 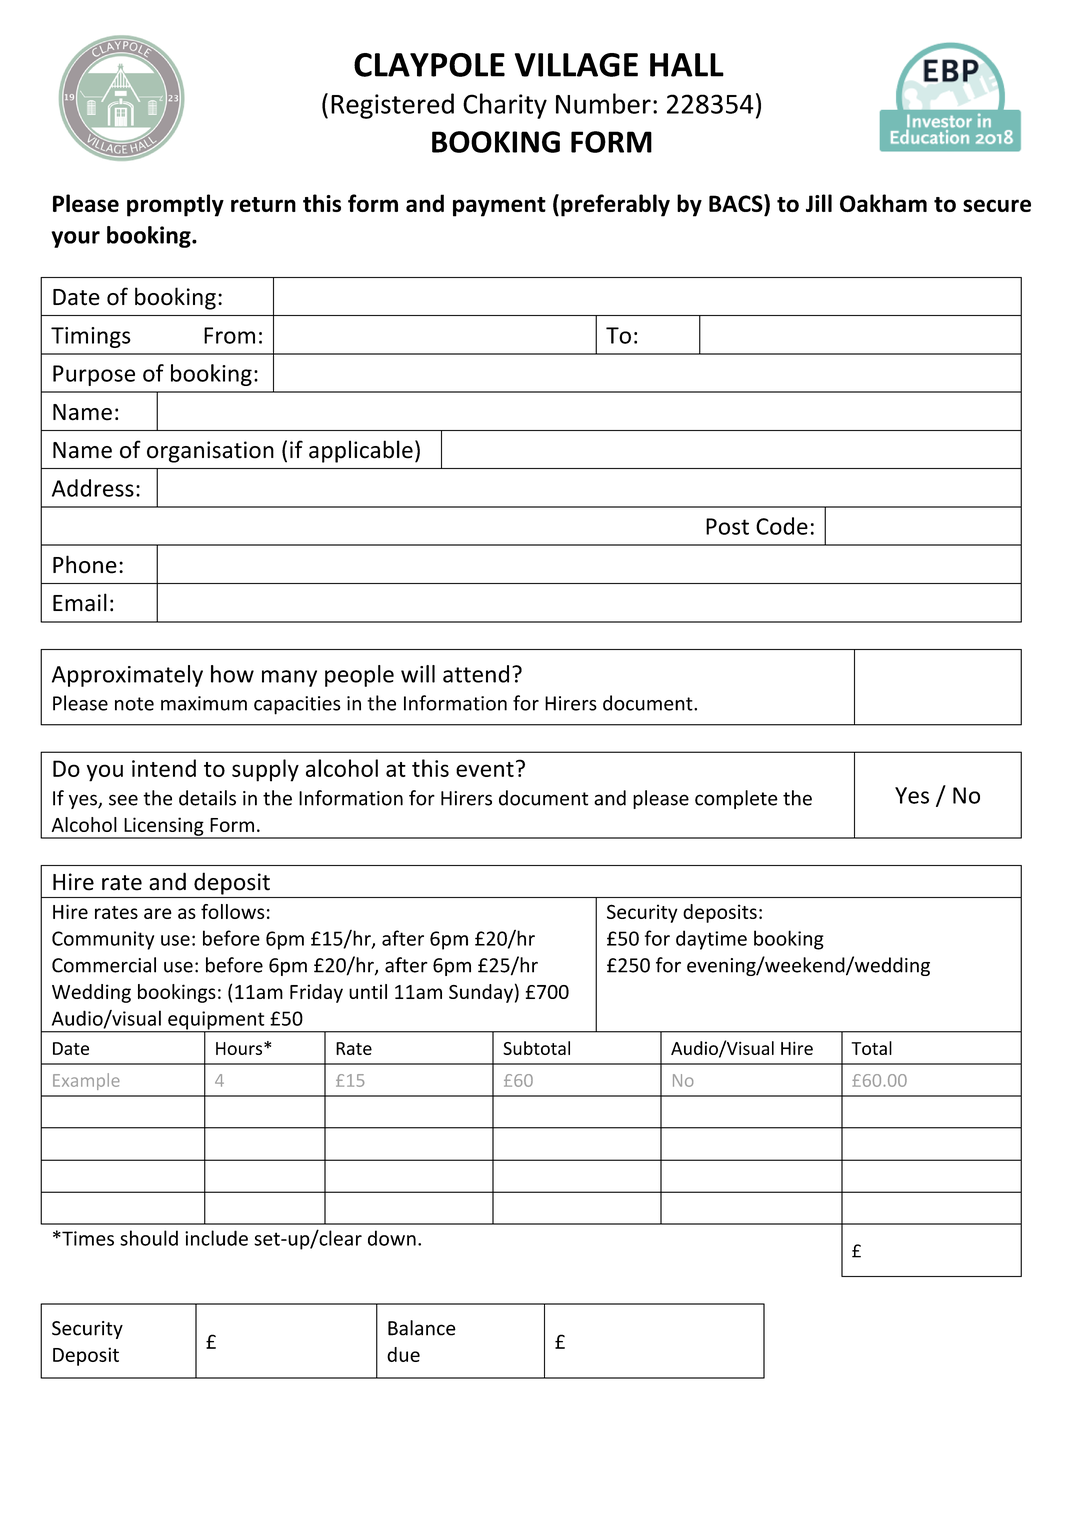 What do you see at coordinates (481, 993) in the page?
I see `Sunday` at bounding box center [481, 993].
